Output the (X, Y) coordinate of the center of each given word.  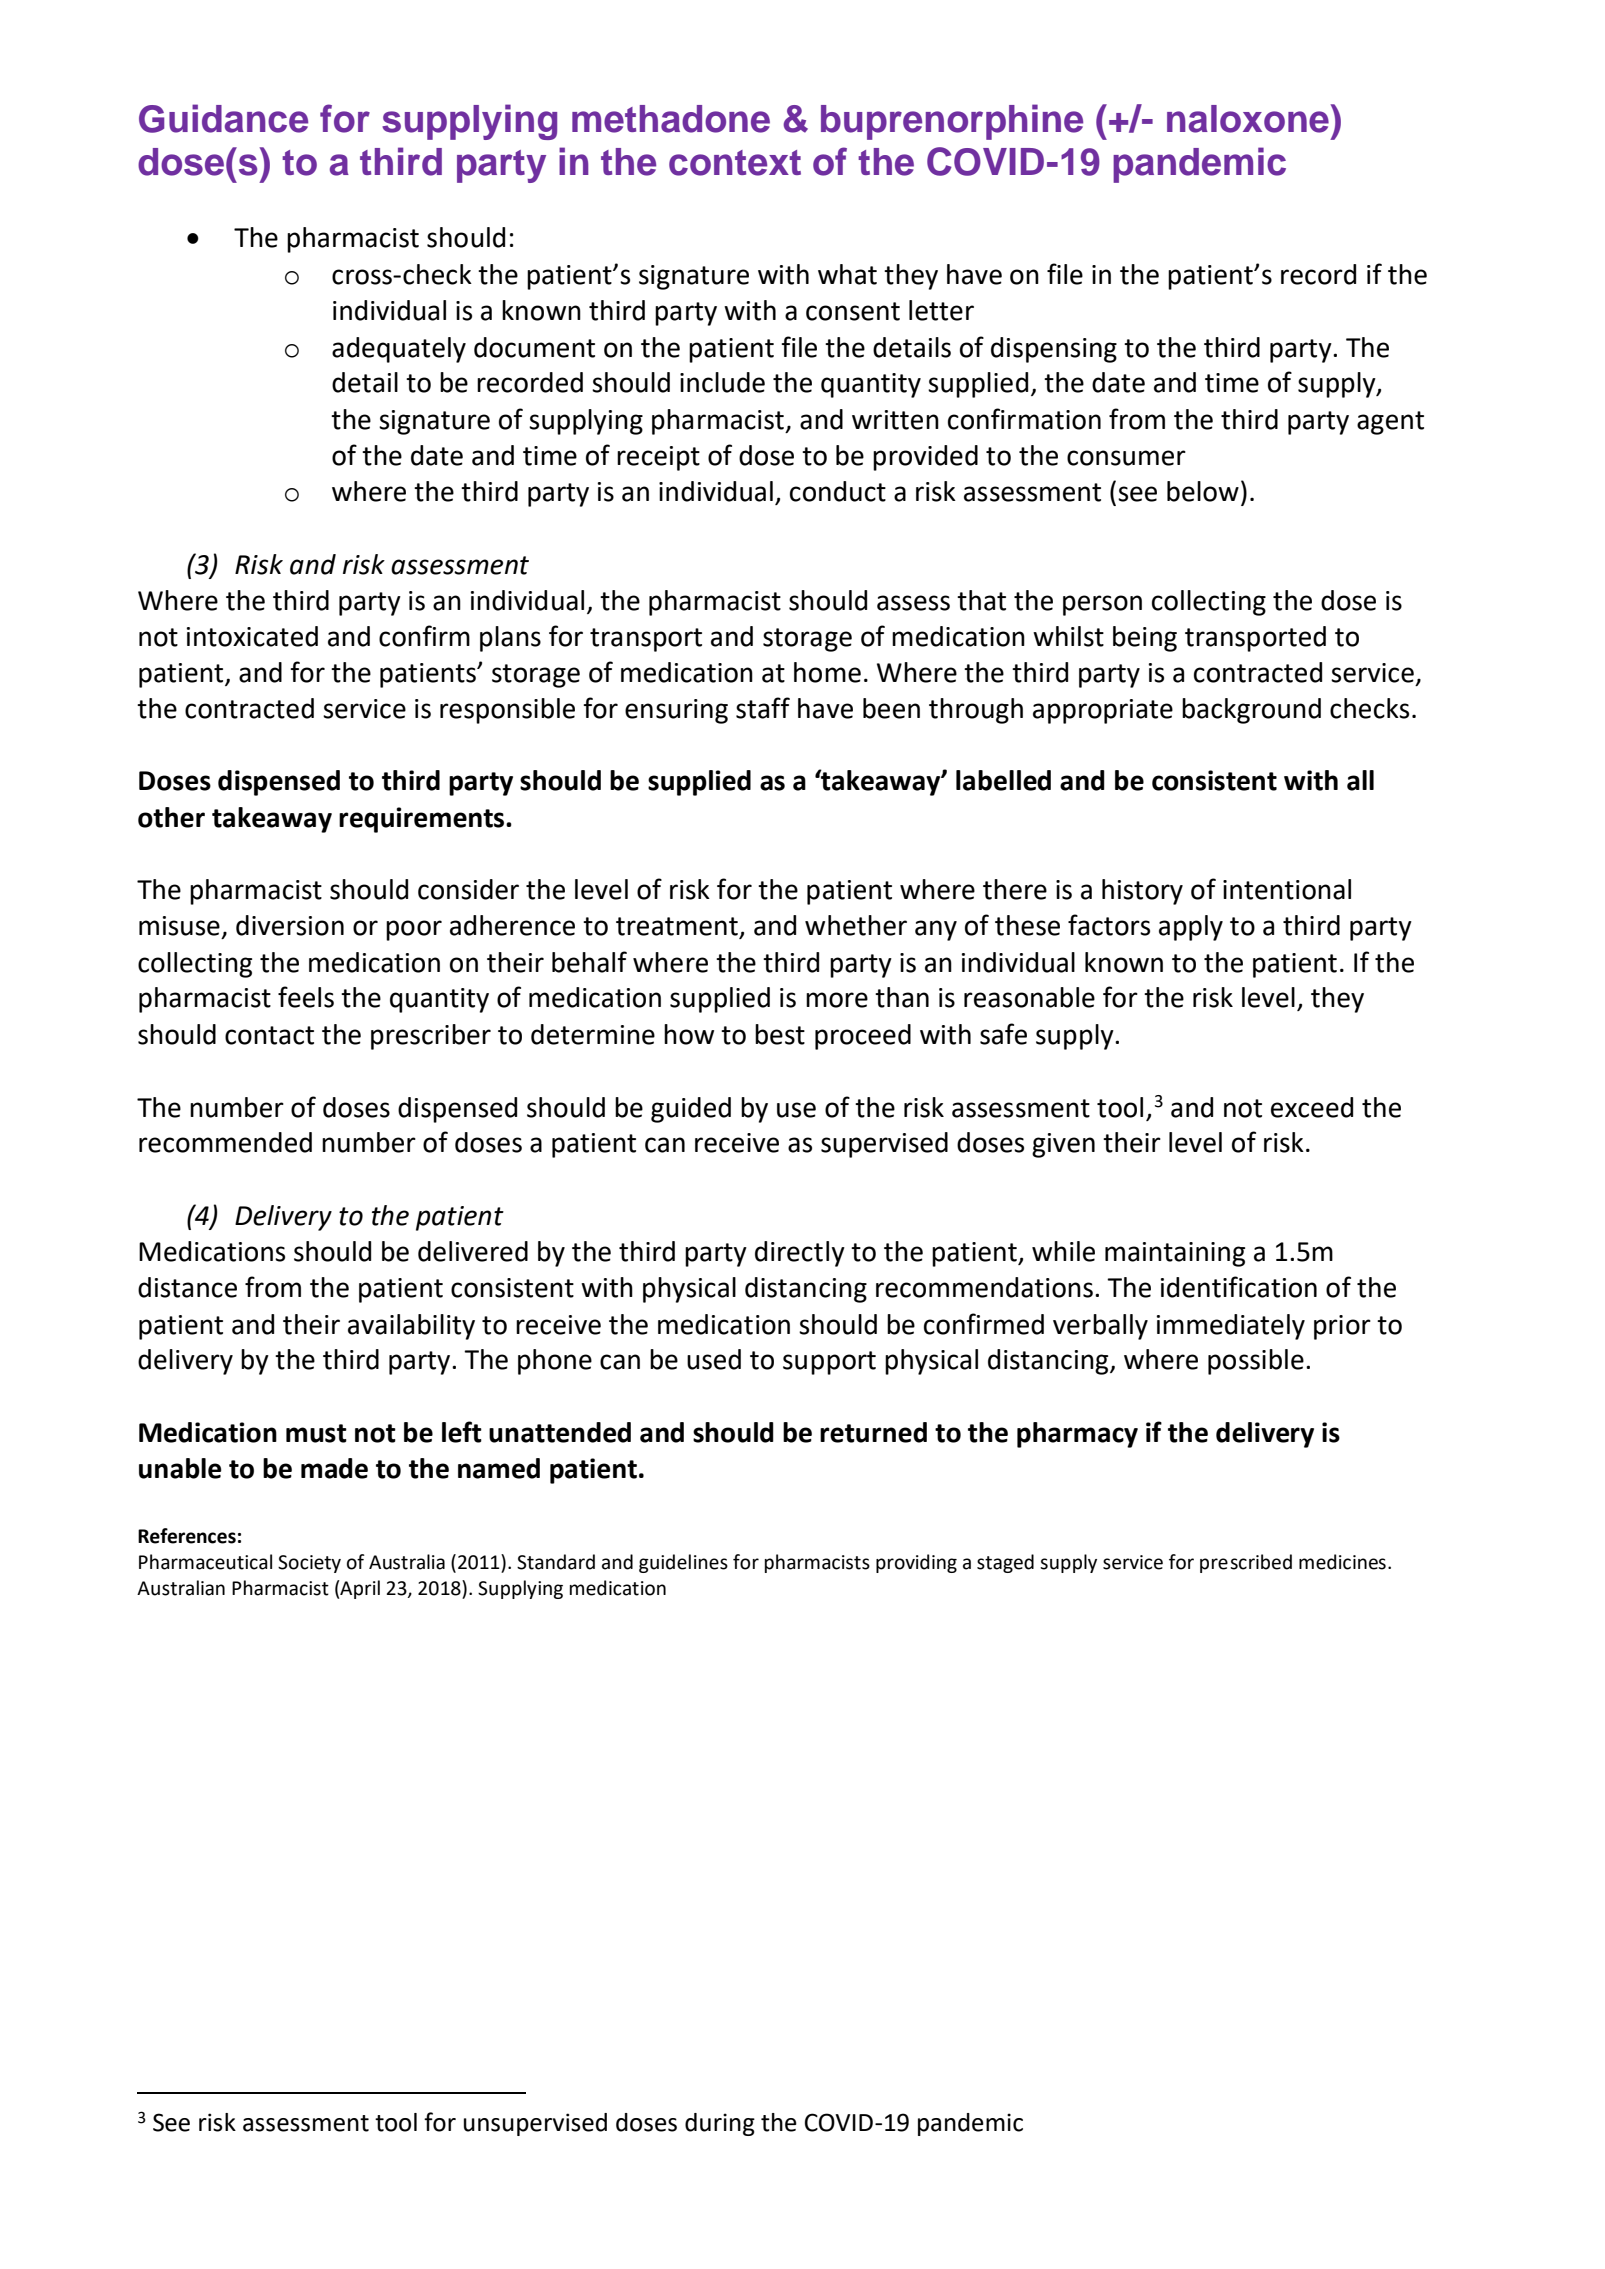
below (1203, 491)
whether (856, 925)
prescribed (1246, 1563)
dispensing (1054, 350)
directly (800, 1254)
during (720, 2124)
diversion (290, 925)
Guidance (223, 118)
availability (411, 1327)
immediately (1231, 1327)
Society (309, 1564)
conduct (838, 491)
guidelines (683, 1563)
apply (1191, 928)
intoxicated (252, 636)
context (735, 163)
